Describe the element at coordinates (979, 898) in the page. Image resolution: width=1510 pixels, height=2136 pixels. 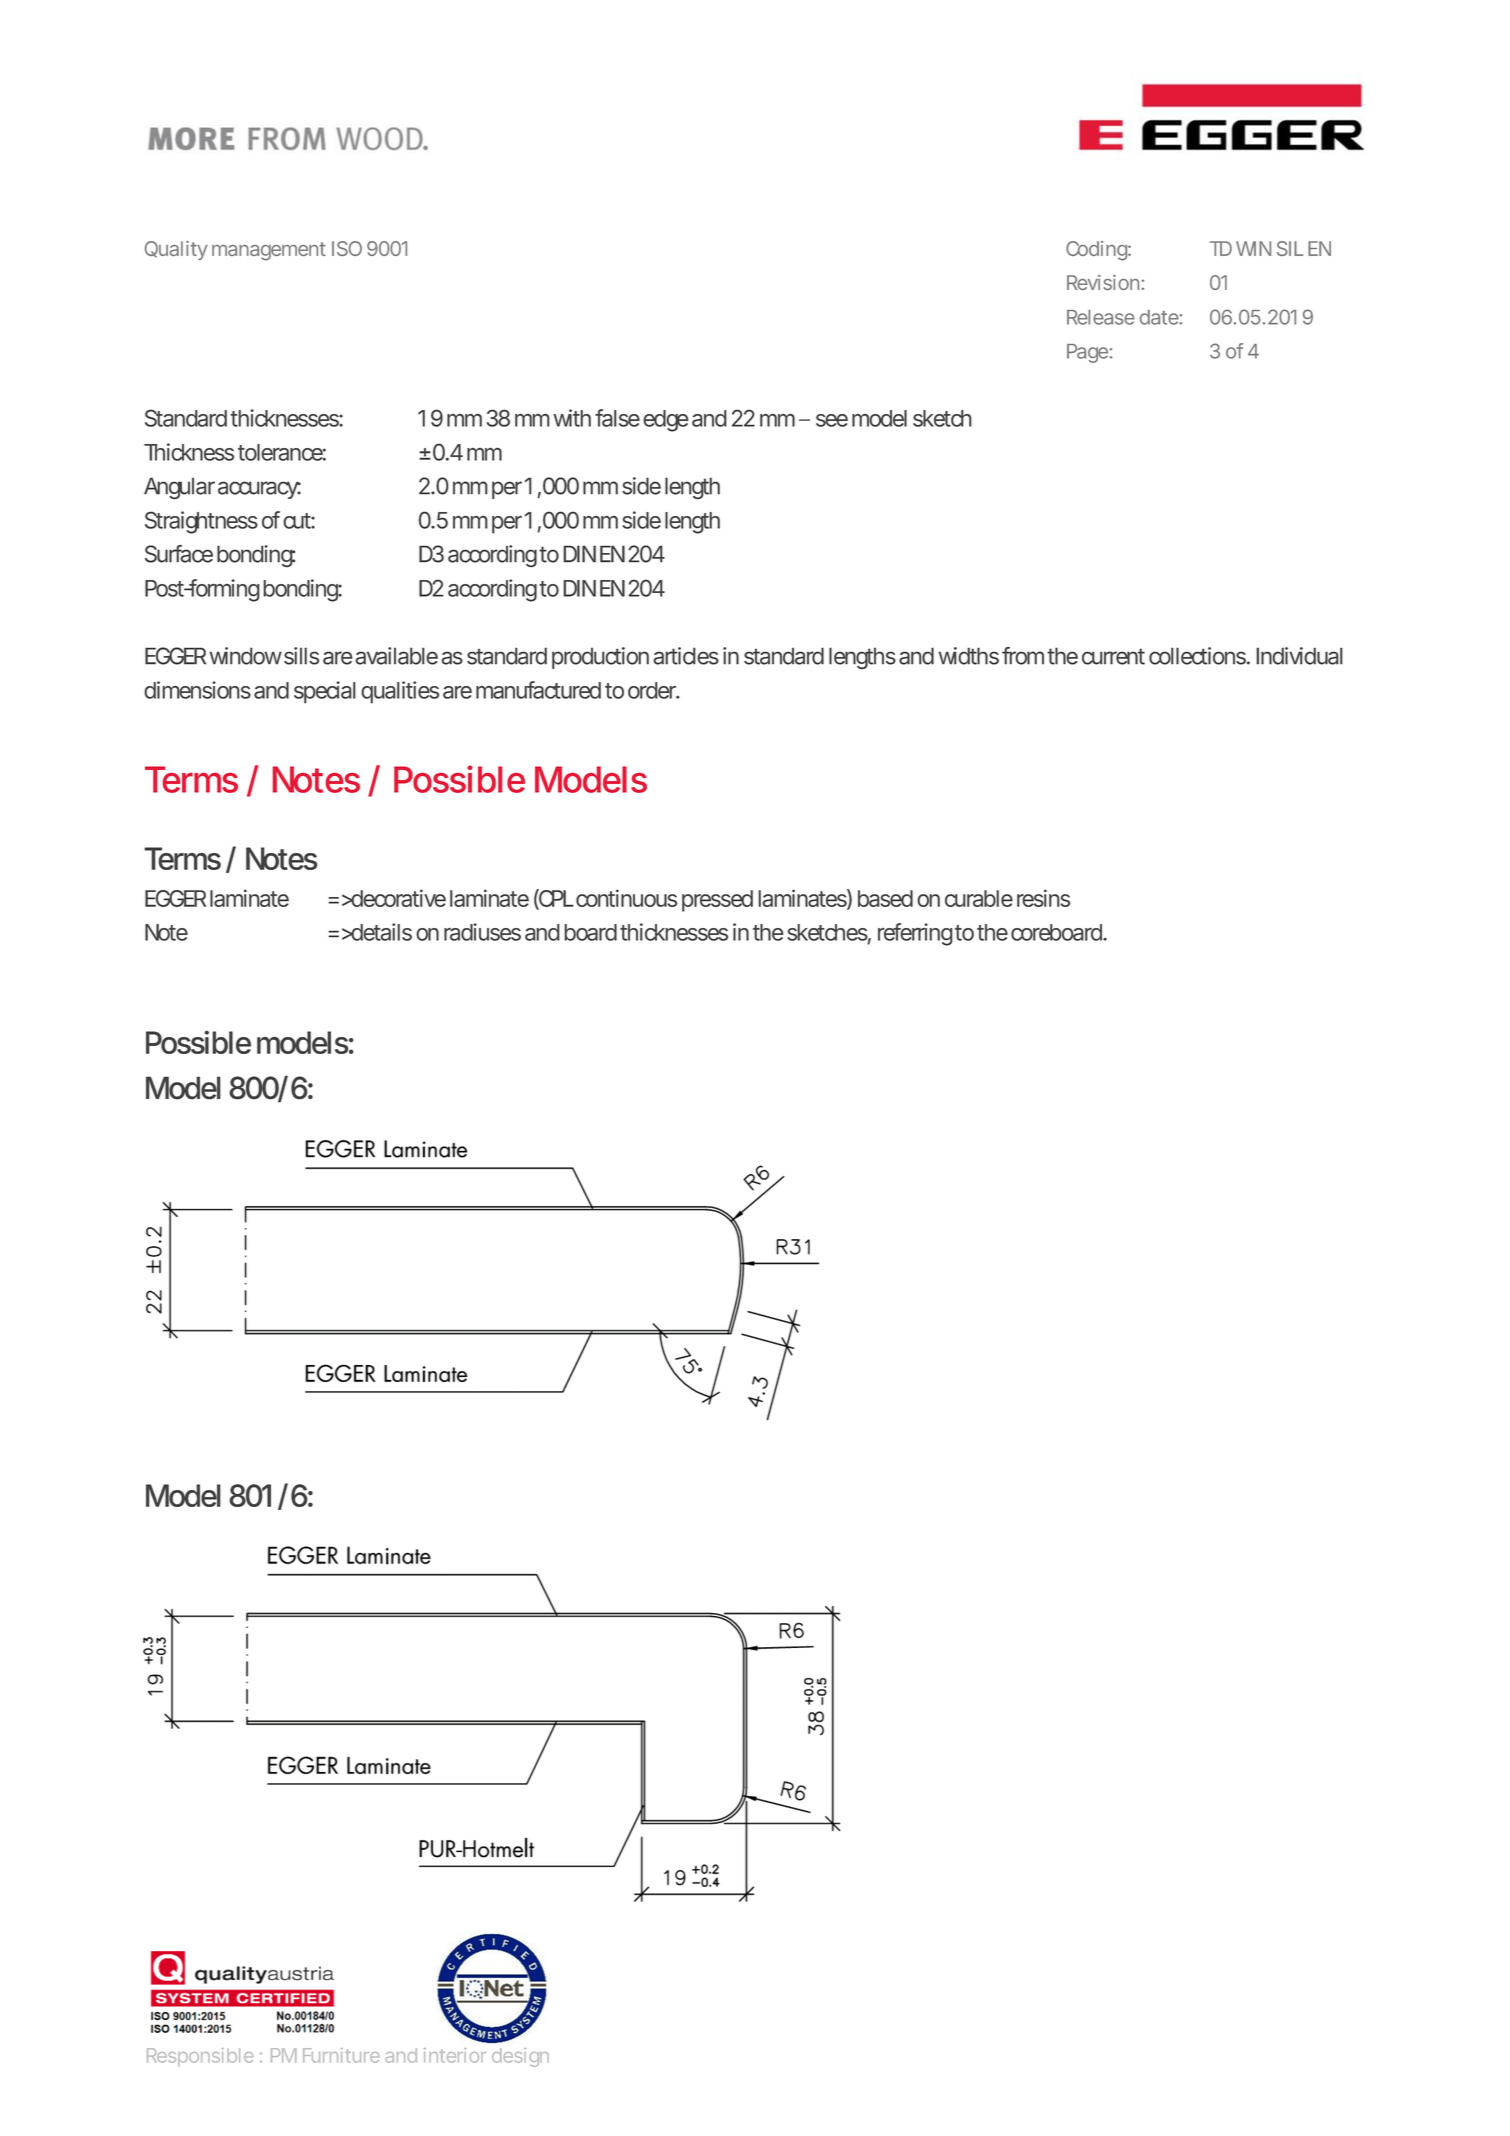
I see `curable` at that location.
